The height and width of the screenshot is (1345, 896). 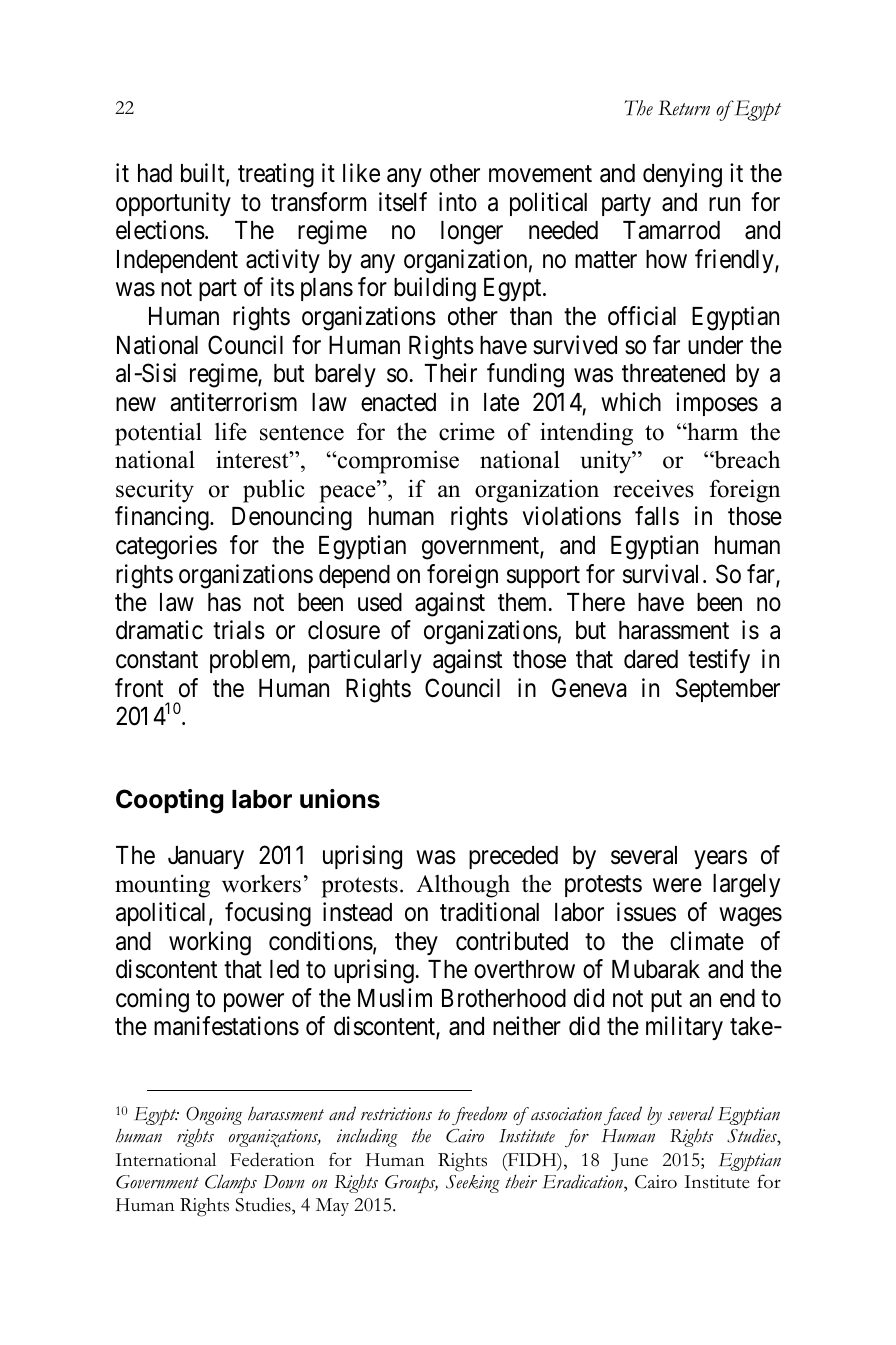 What do you see at coordinates (380, 602) in the screenshot?
I see `used` at bounding box center [380, 602].
